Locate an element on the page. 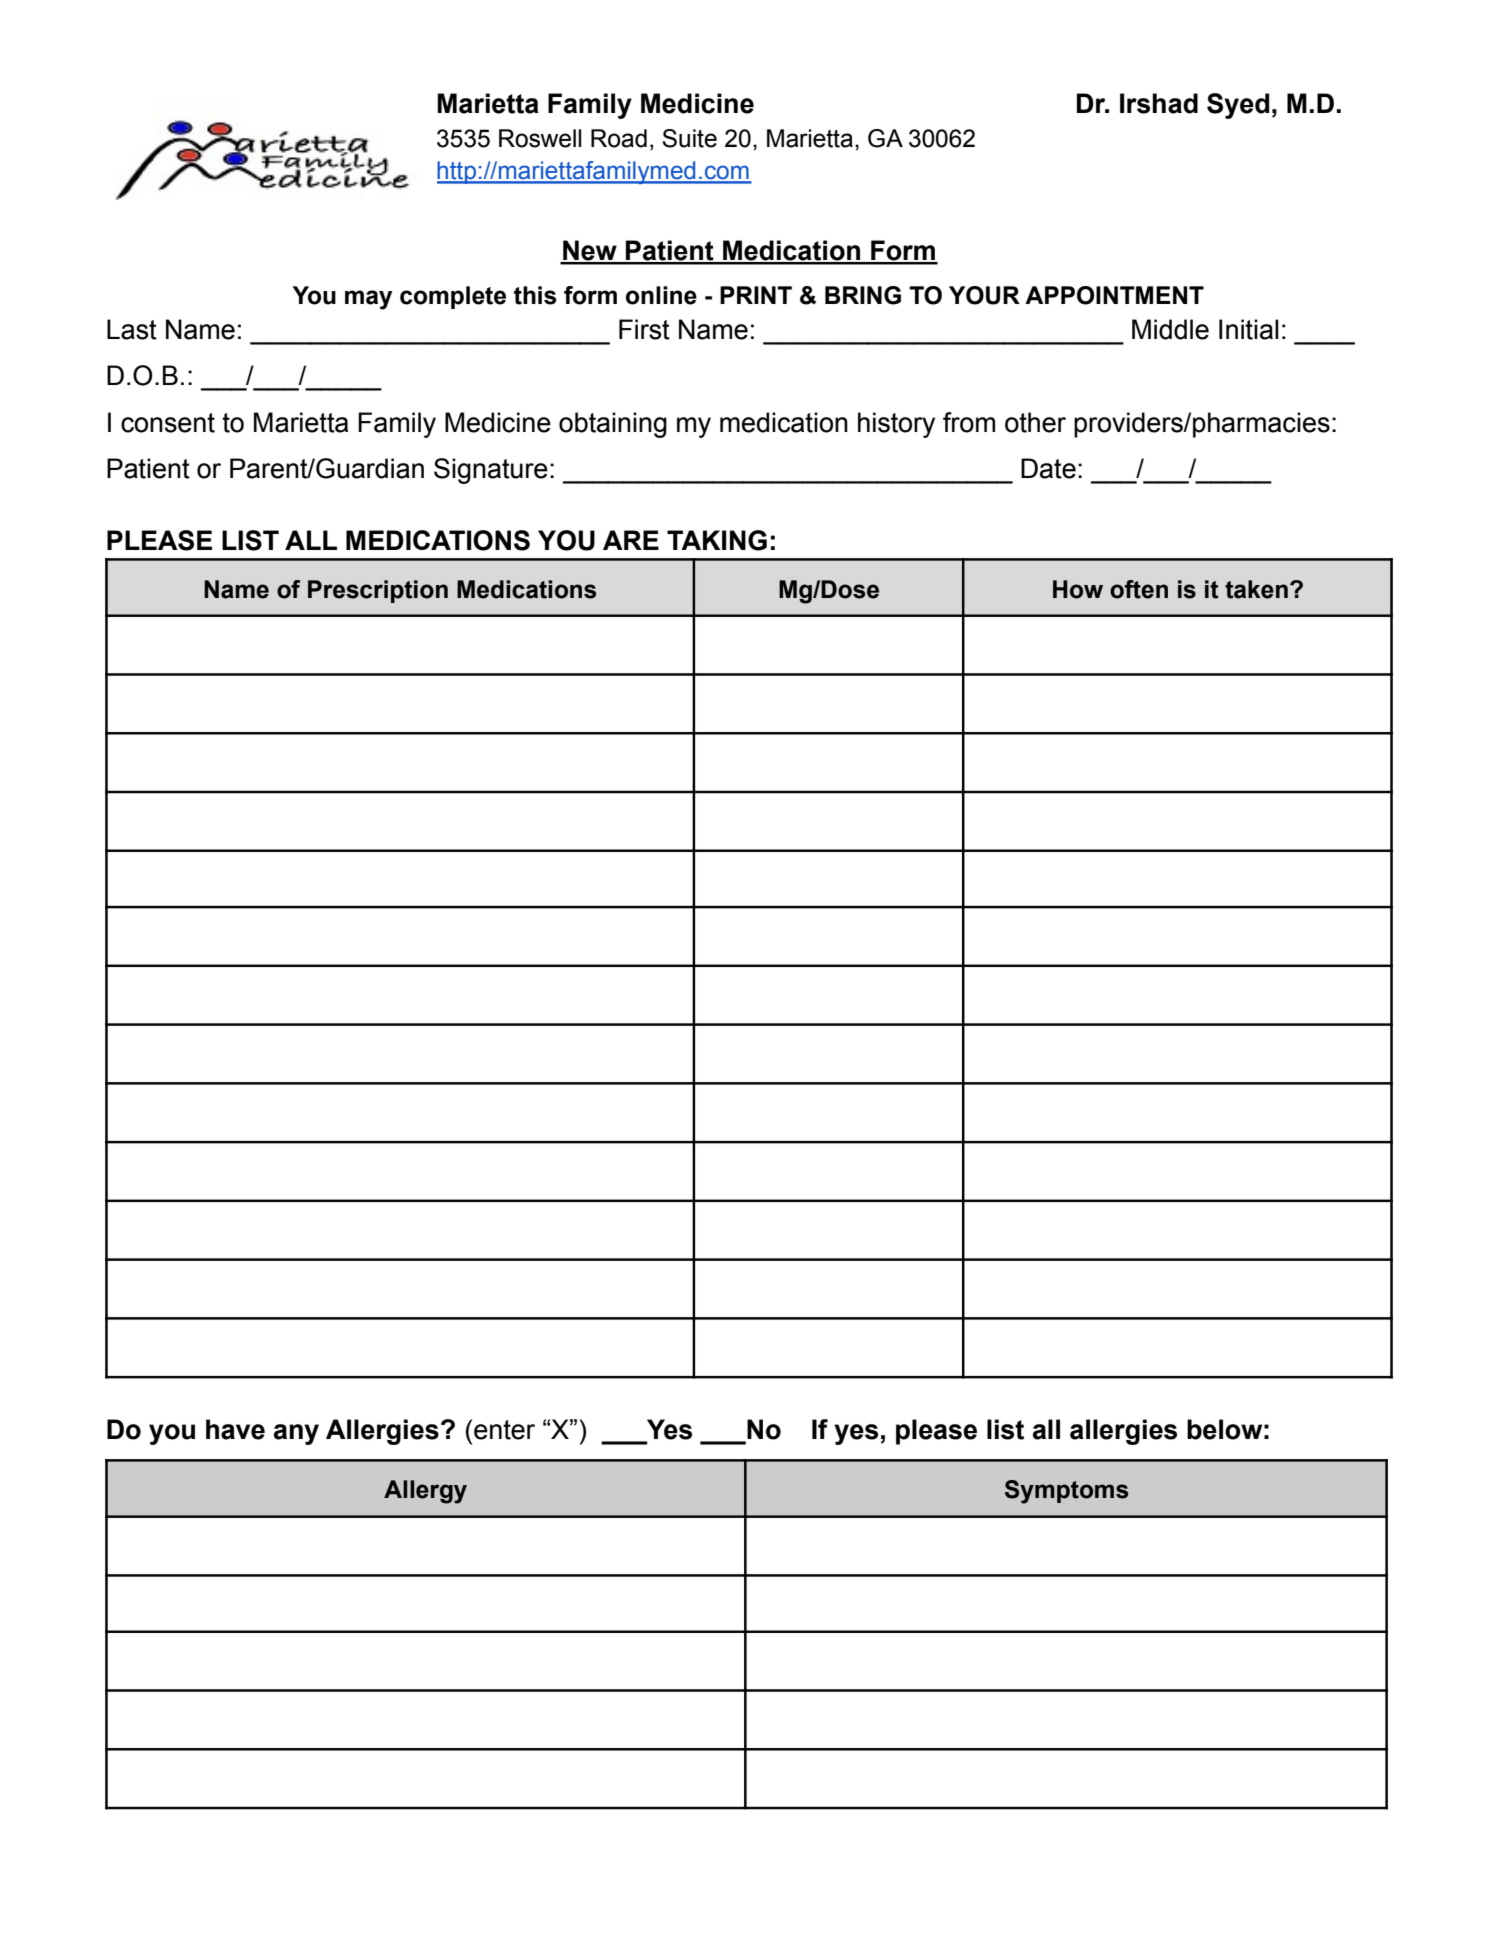 This page has width=1498, height=1939. may is located at coordinates (368, 300).
